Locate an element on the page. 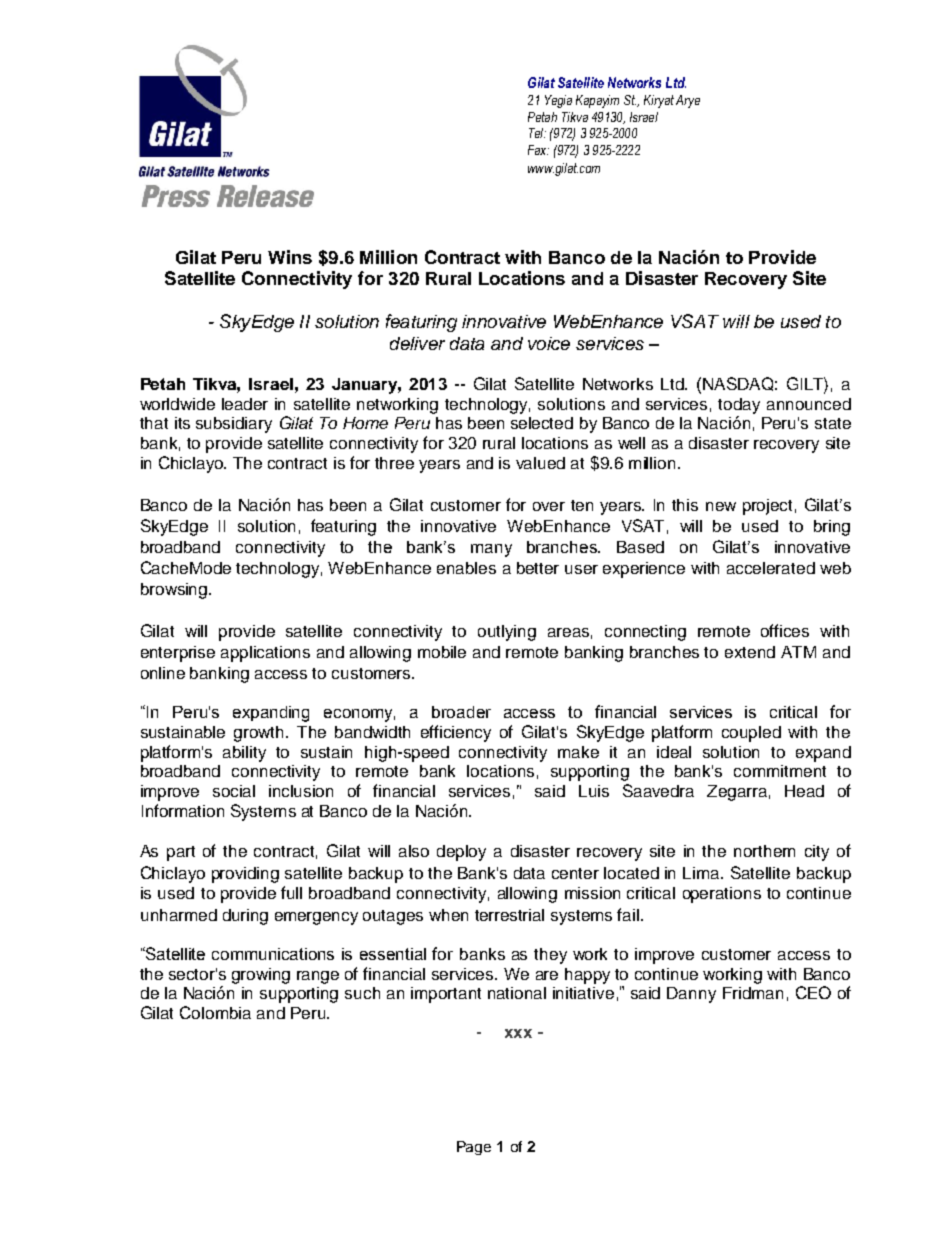 The height and width of the document is (1233, 952). Danny is located at coordinates (691, 995).
